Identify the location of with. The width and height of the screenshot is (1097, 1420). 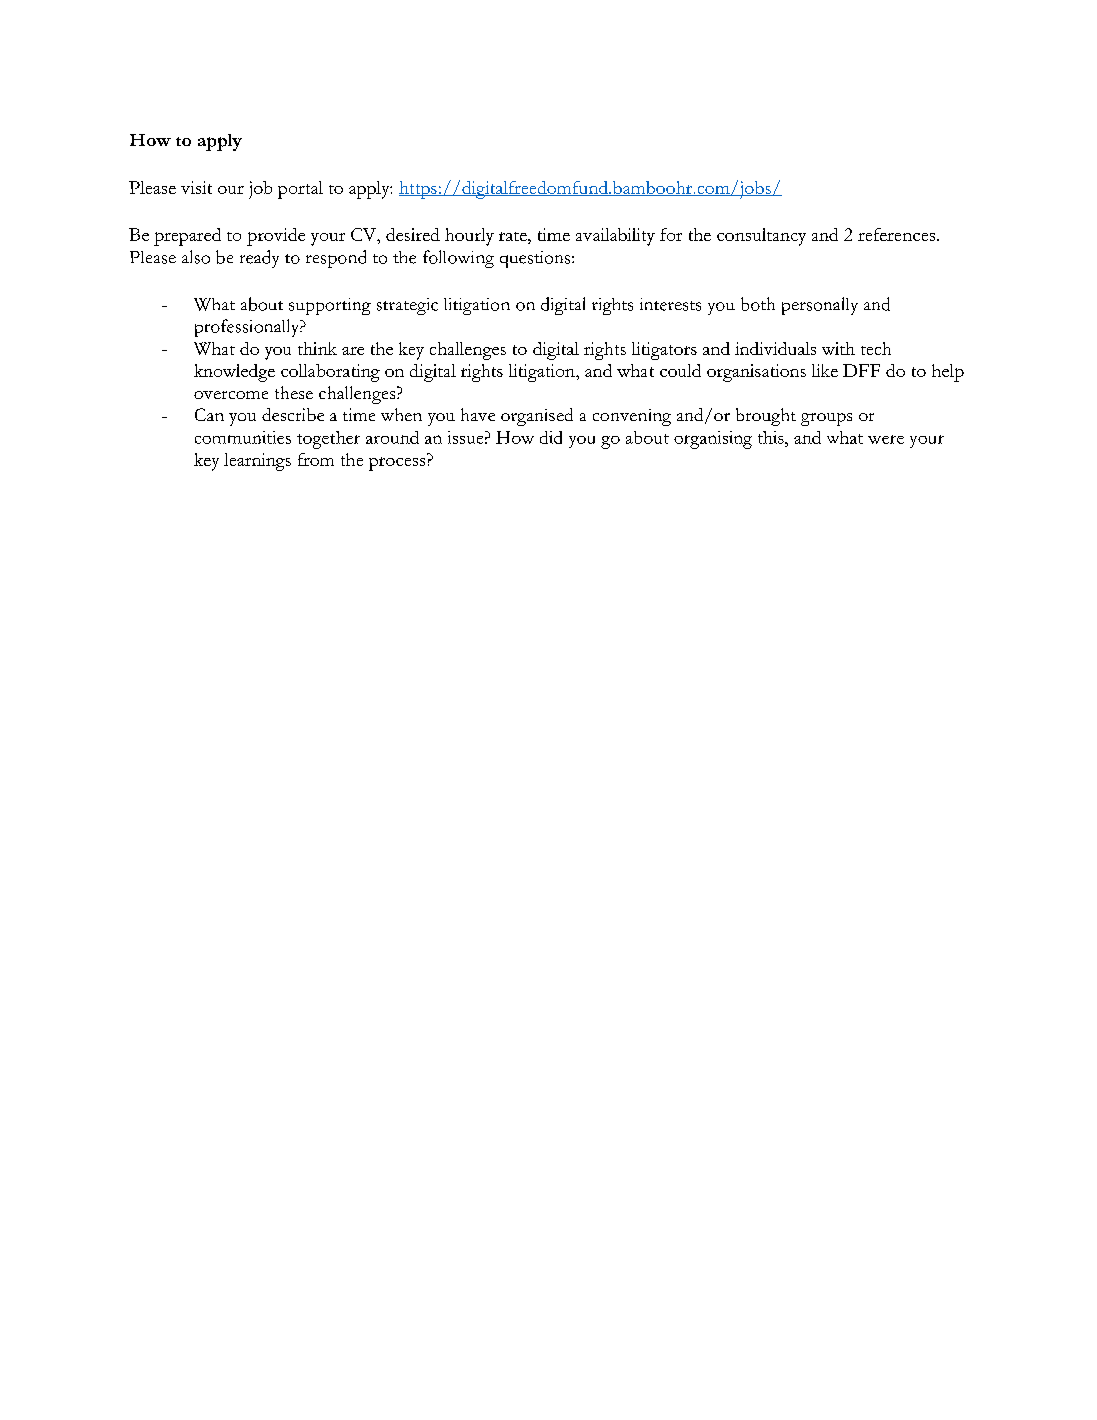
(838, 348).
